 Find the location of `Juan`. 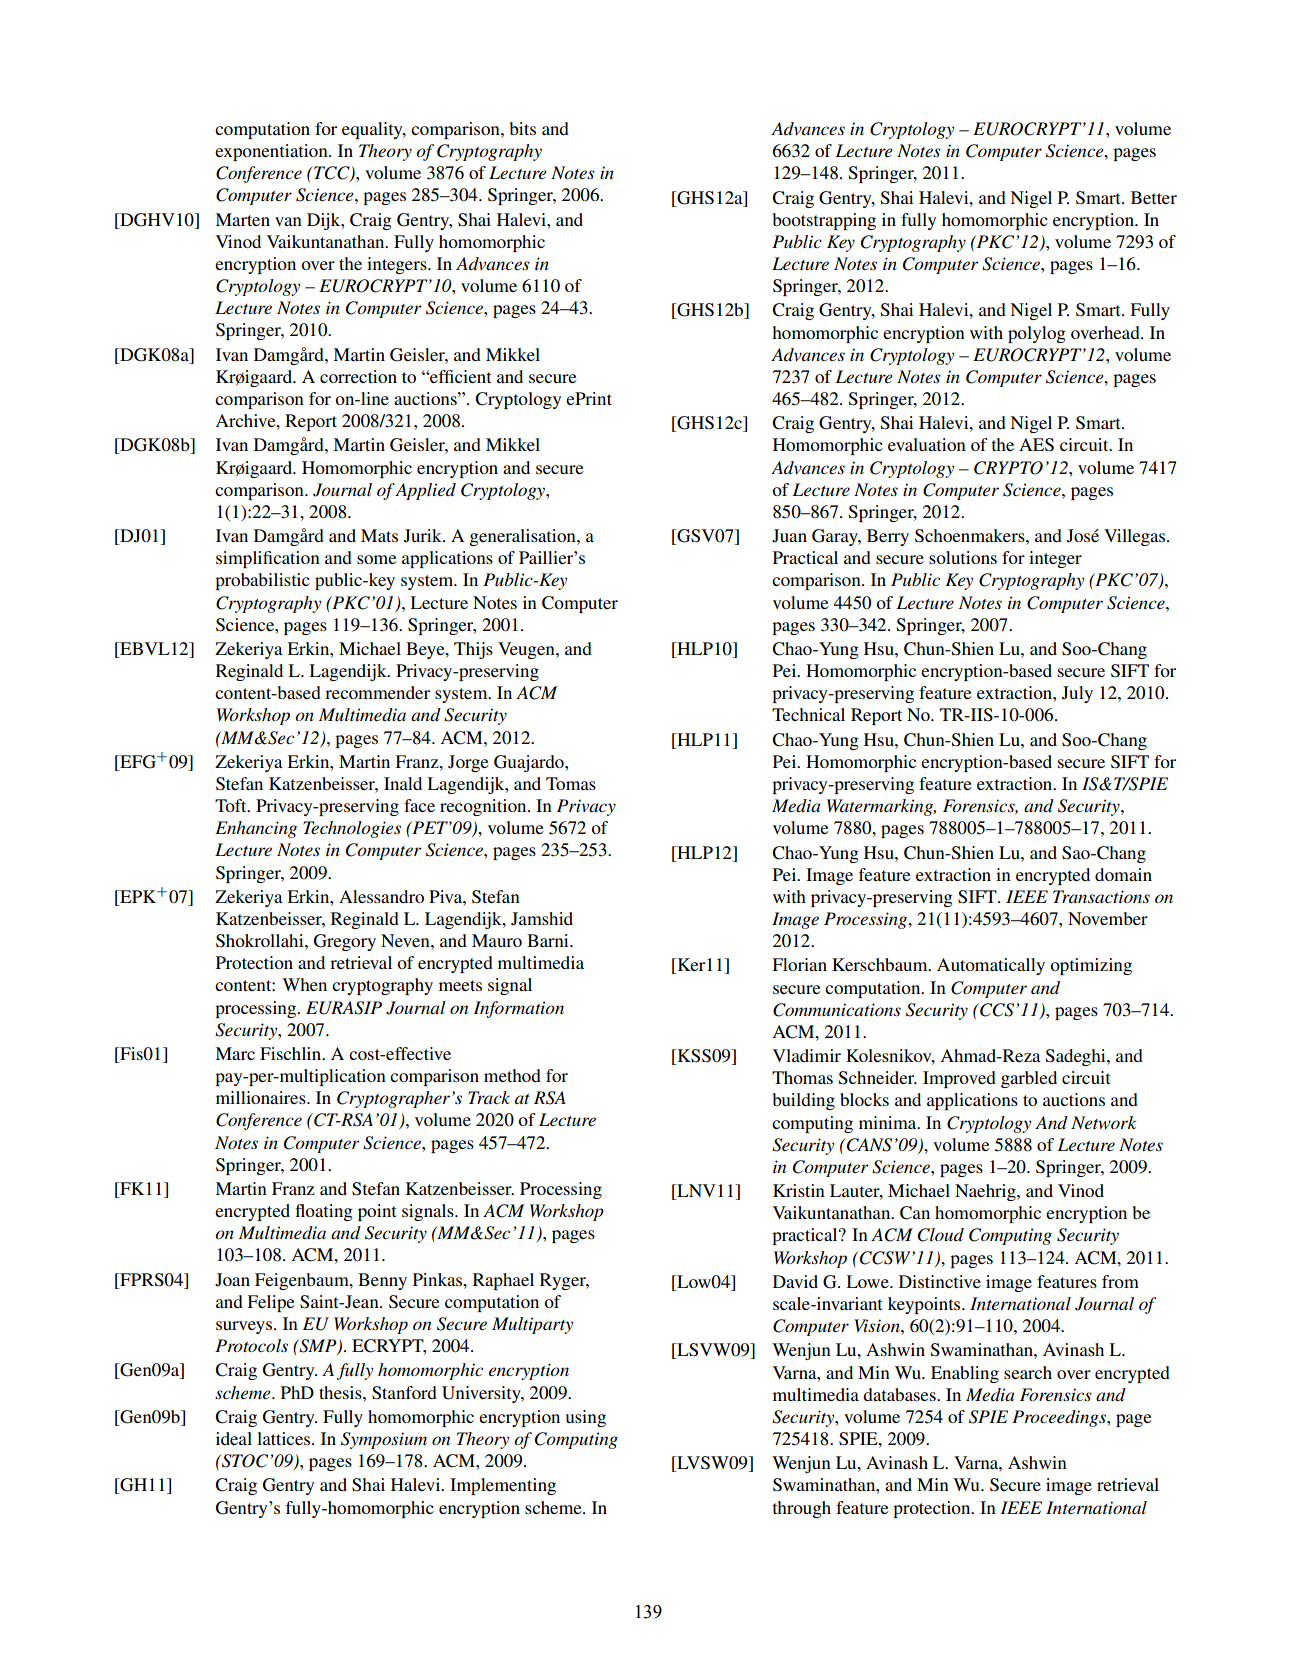

Juan is located at coordinates (789, 536).
